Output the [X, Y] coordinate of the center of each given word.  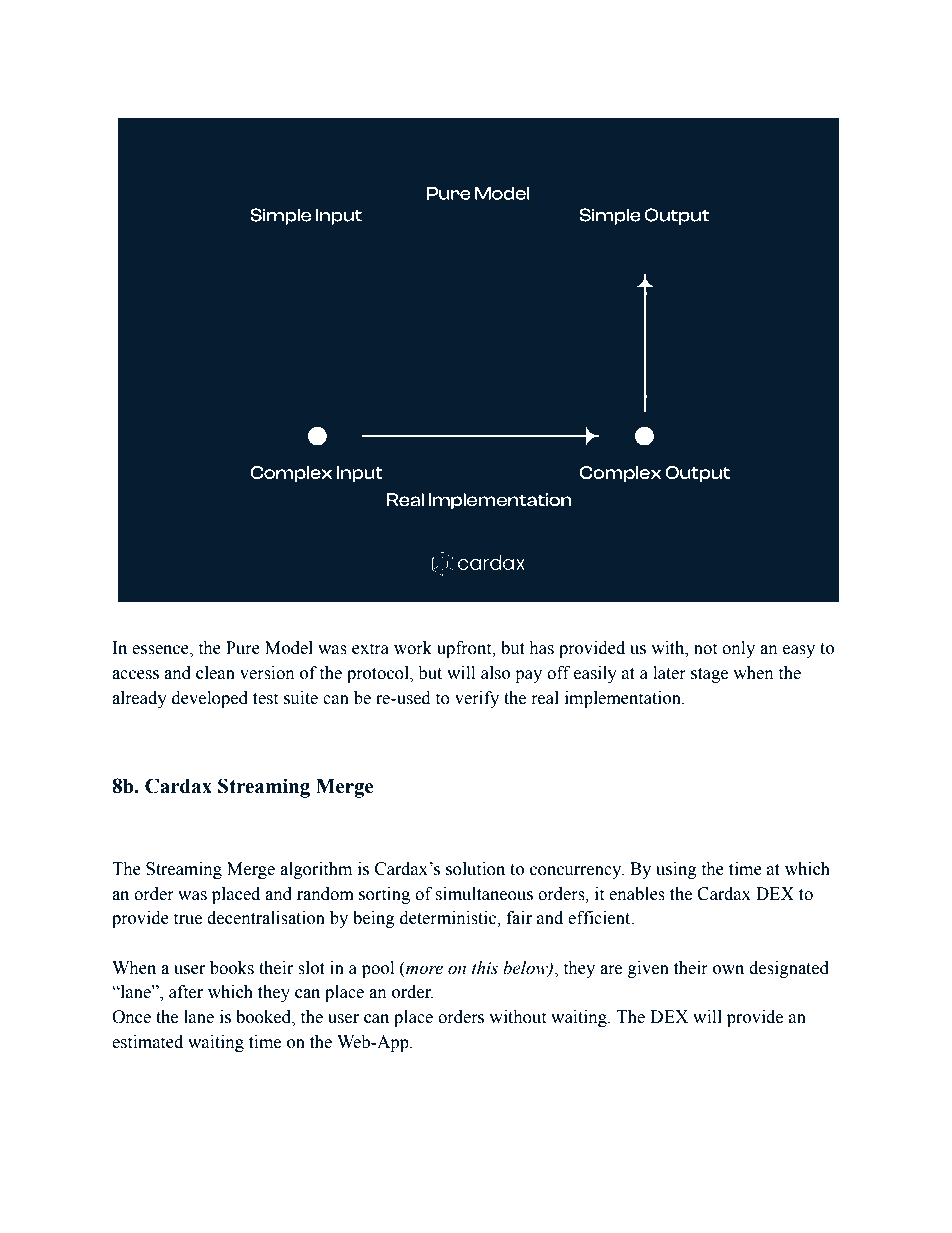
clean [215, 673]
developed [210, 699]
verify [477, 699]
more [424, 970]
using [676, 870]
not [705, 649]
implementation [624, 699]
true [187, 919]
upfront [465, 649]
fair [519, 918]
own [728, 970]
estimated [147, 1042]
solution [475, 869]
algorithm [316, 870]
